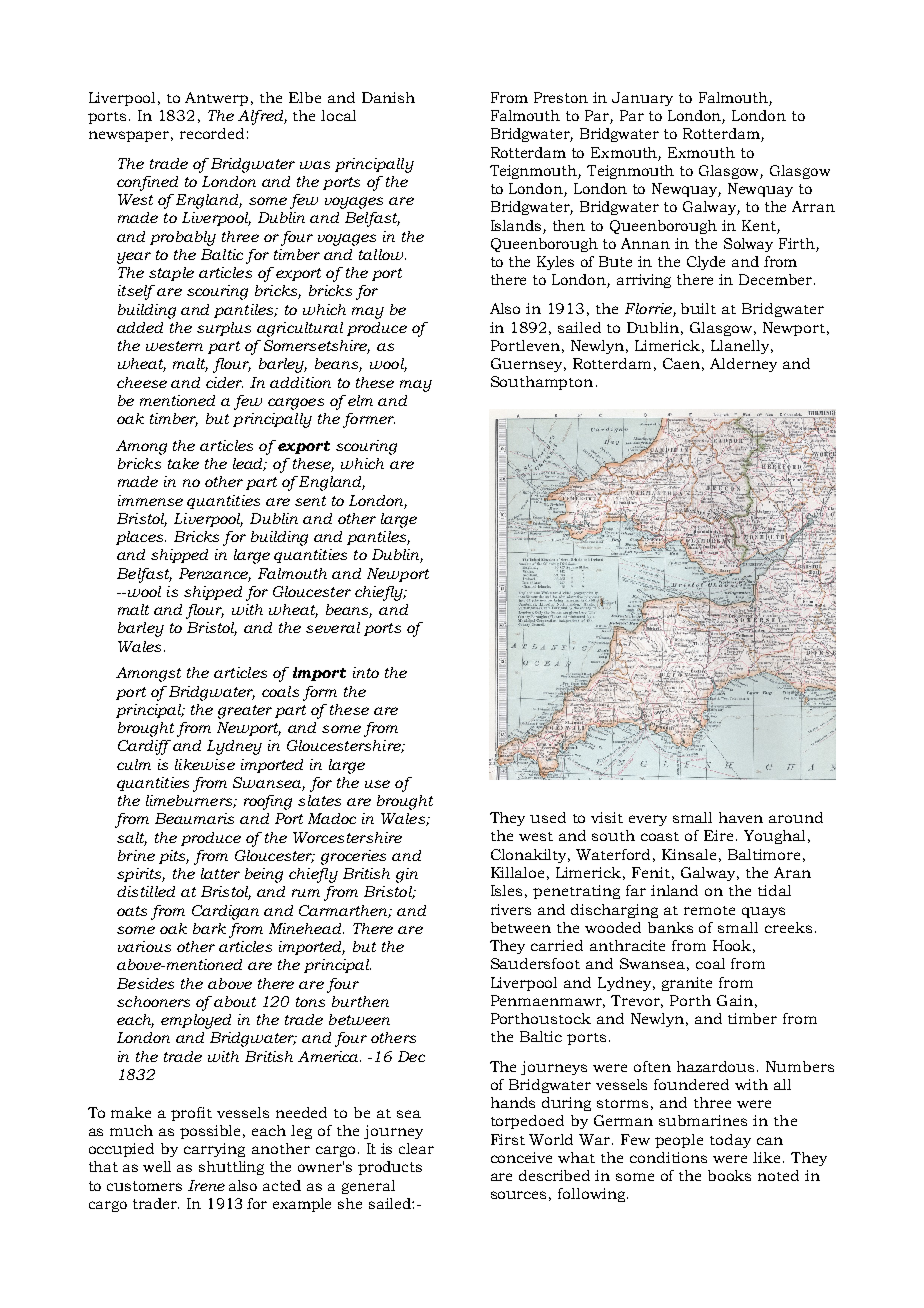 The image size is (924, 1308). Describe the element at coordinates (698, 308) in the image. I see `built` at that location.
